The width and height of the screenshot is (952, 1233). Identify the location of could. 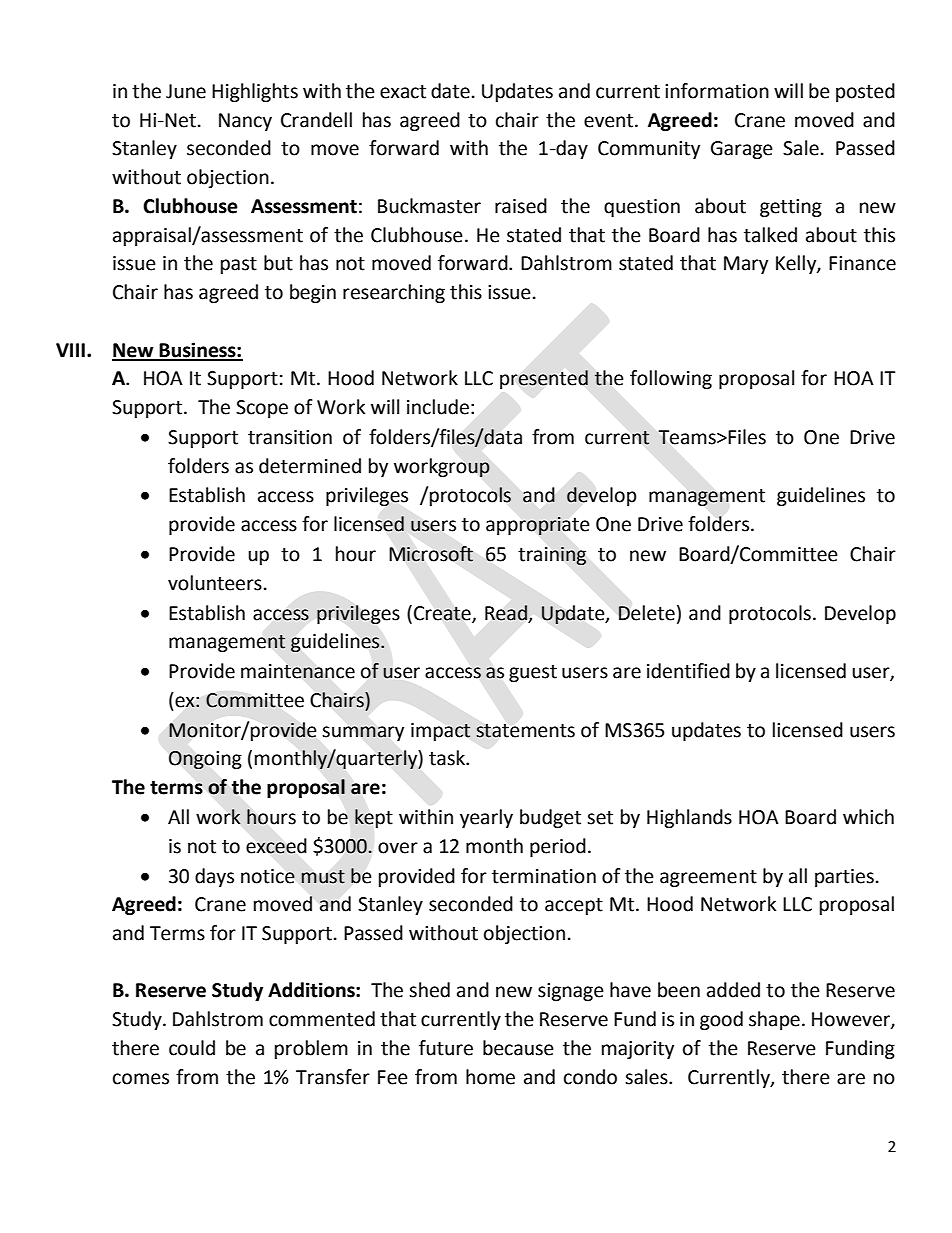
(192, 1048).
